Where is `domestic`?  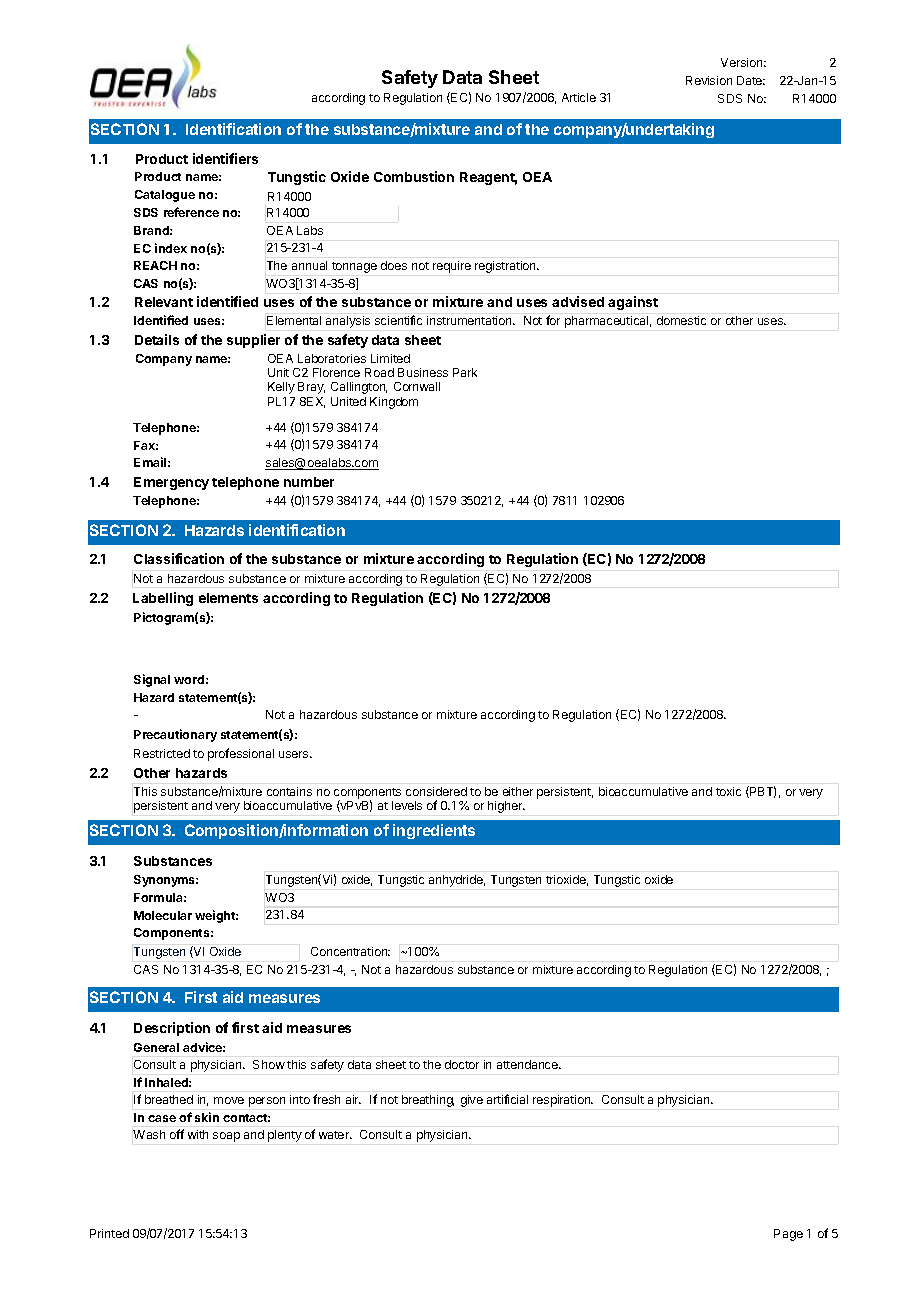
domestic is located at coordinates (681, 320).
